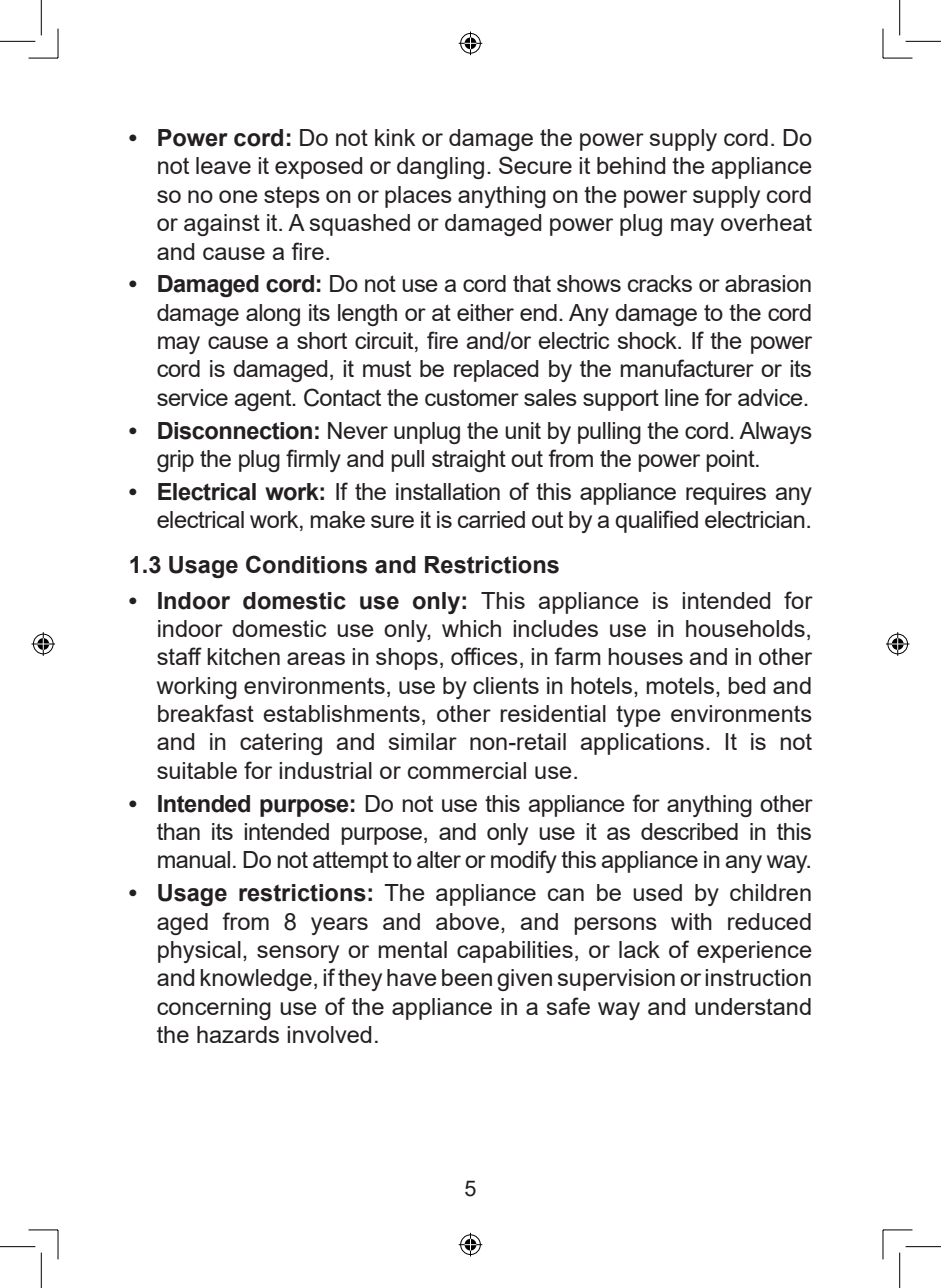  I want to click on leave, so click(223, 165).
